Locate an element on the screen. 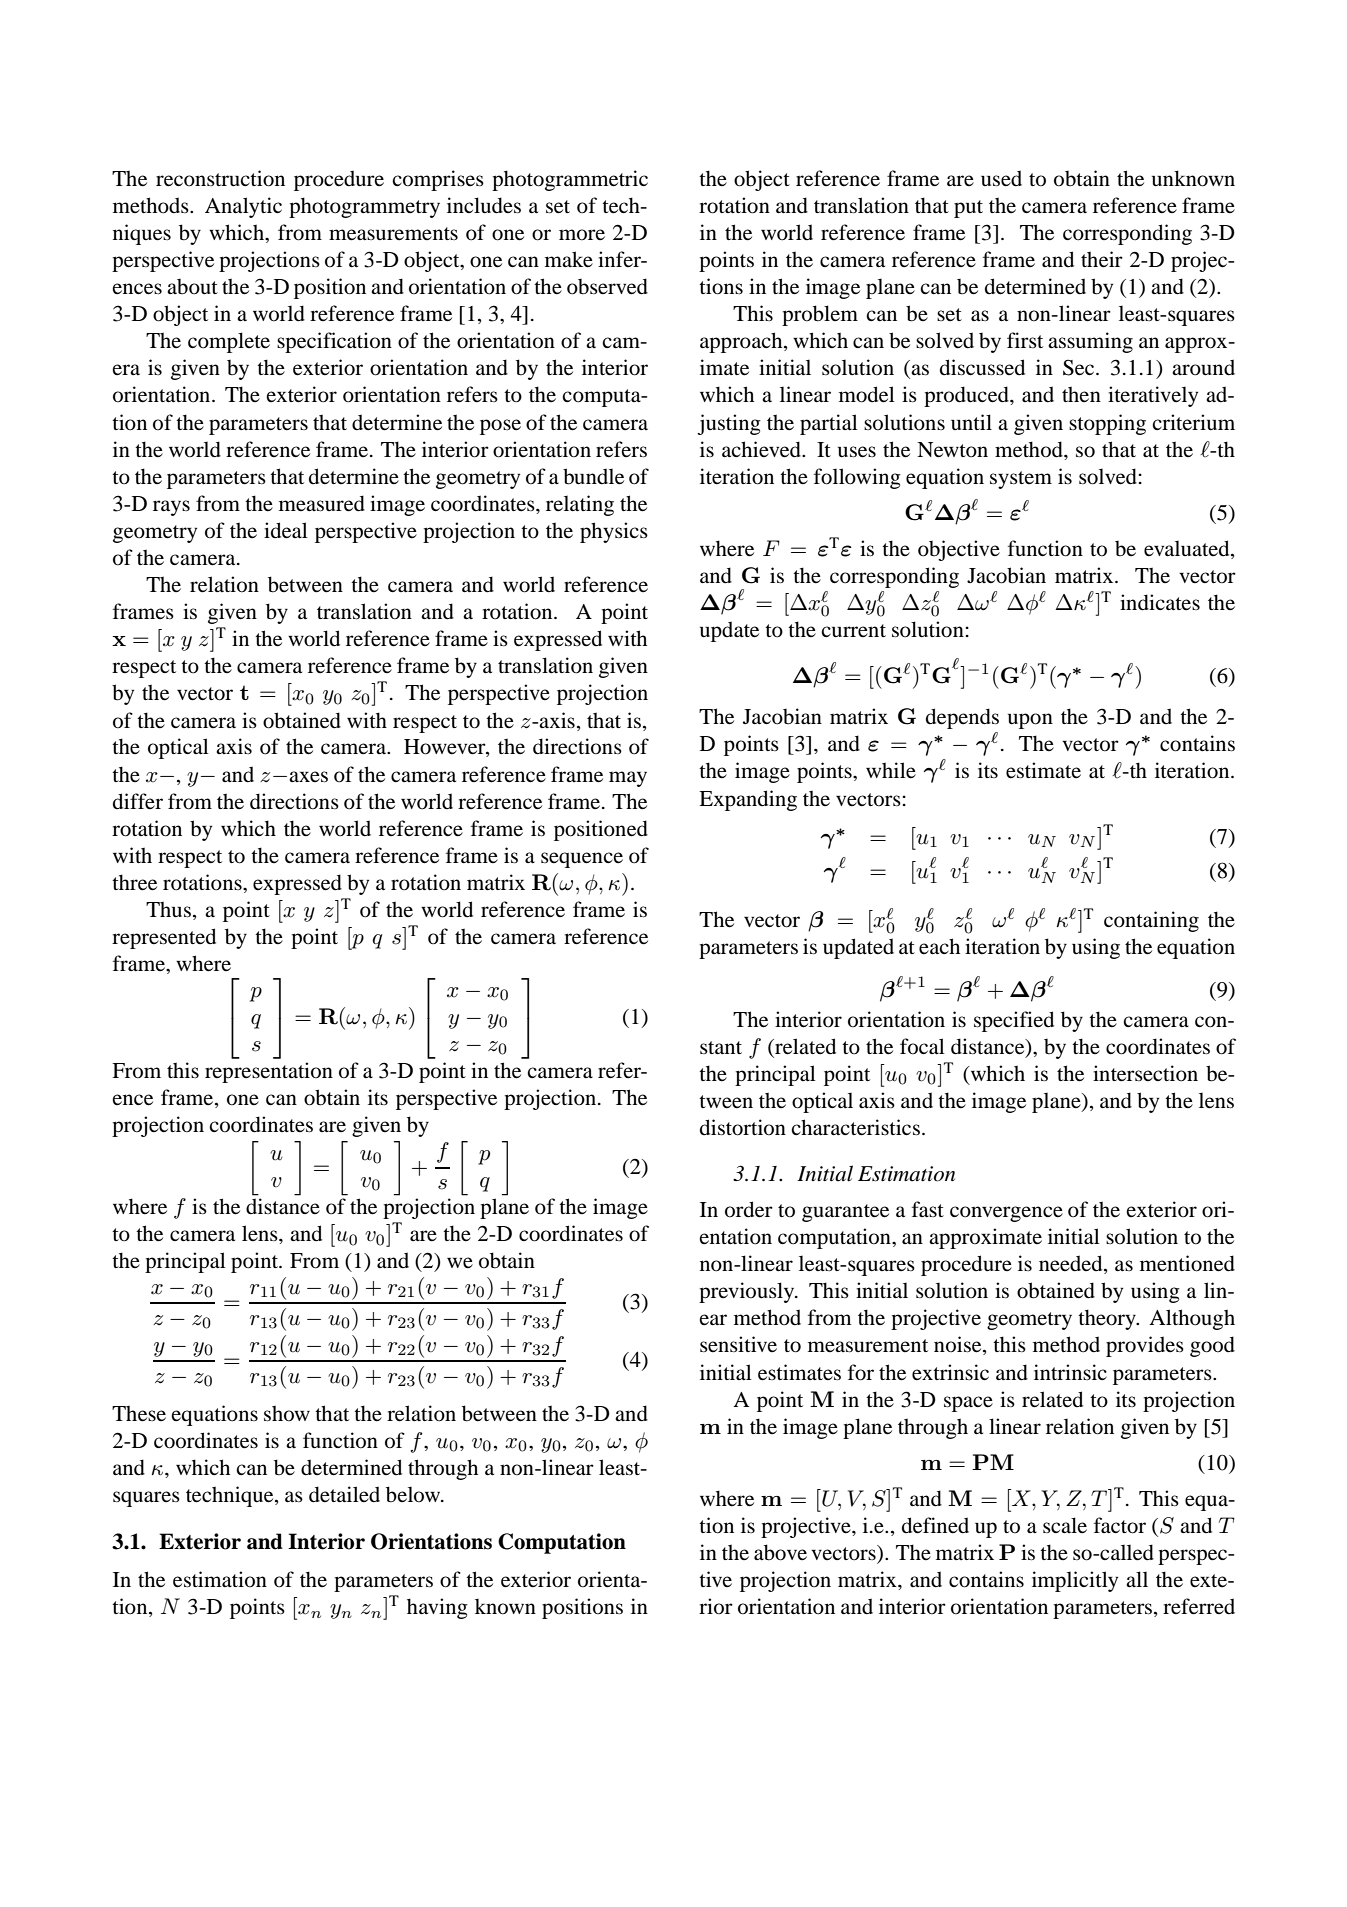 The width and height of the screenshot is (1347, 1907). upon is located at coordinates (1030, 721).
